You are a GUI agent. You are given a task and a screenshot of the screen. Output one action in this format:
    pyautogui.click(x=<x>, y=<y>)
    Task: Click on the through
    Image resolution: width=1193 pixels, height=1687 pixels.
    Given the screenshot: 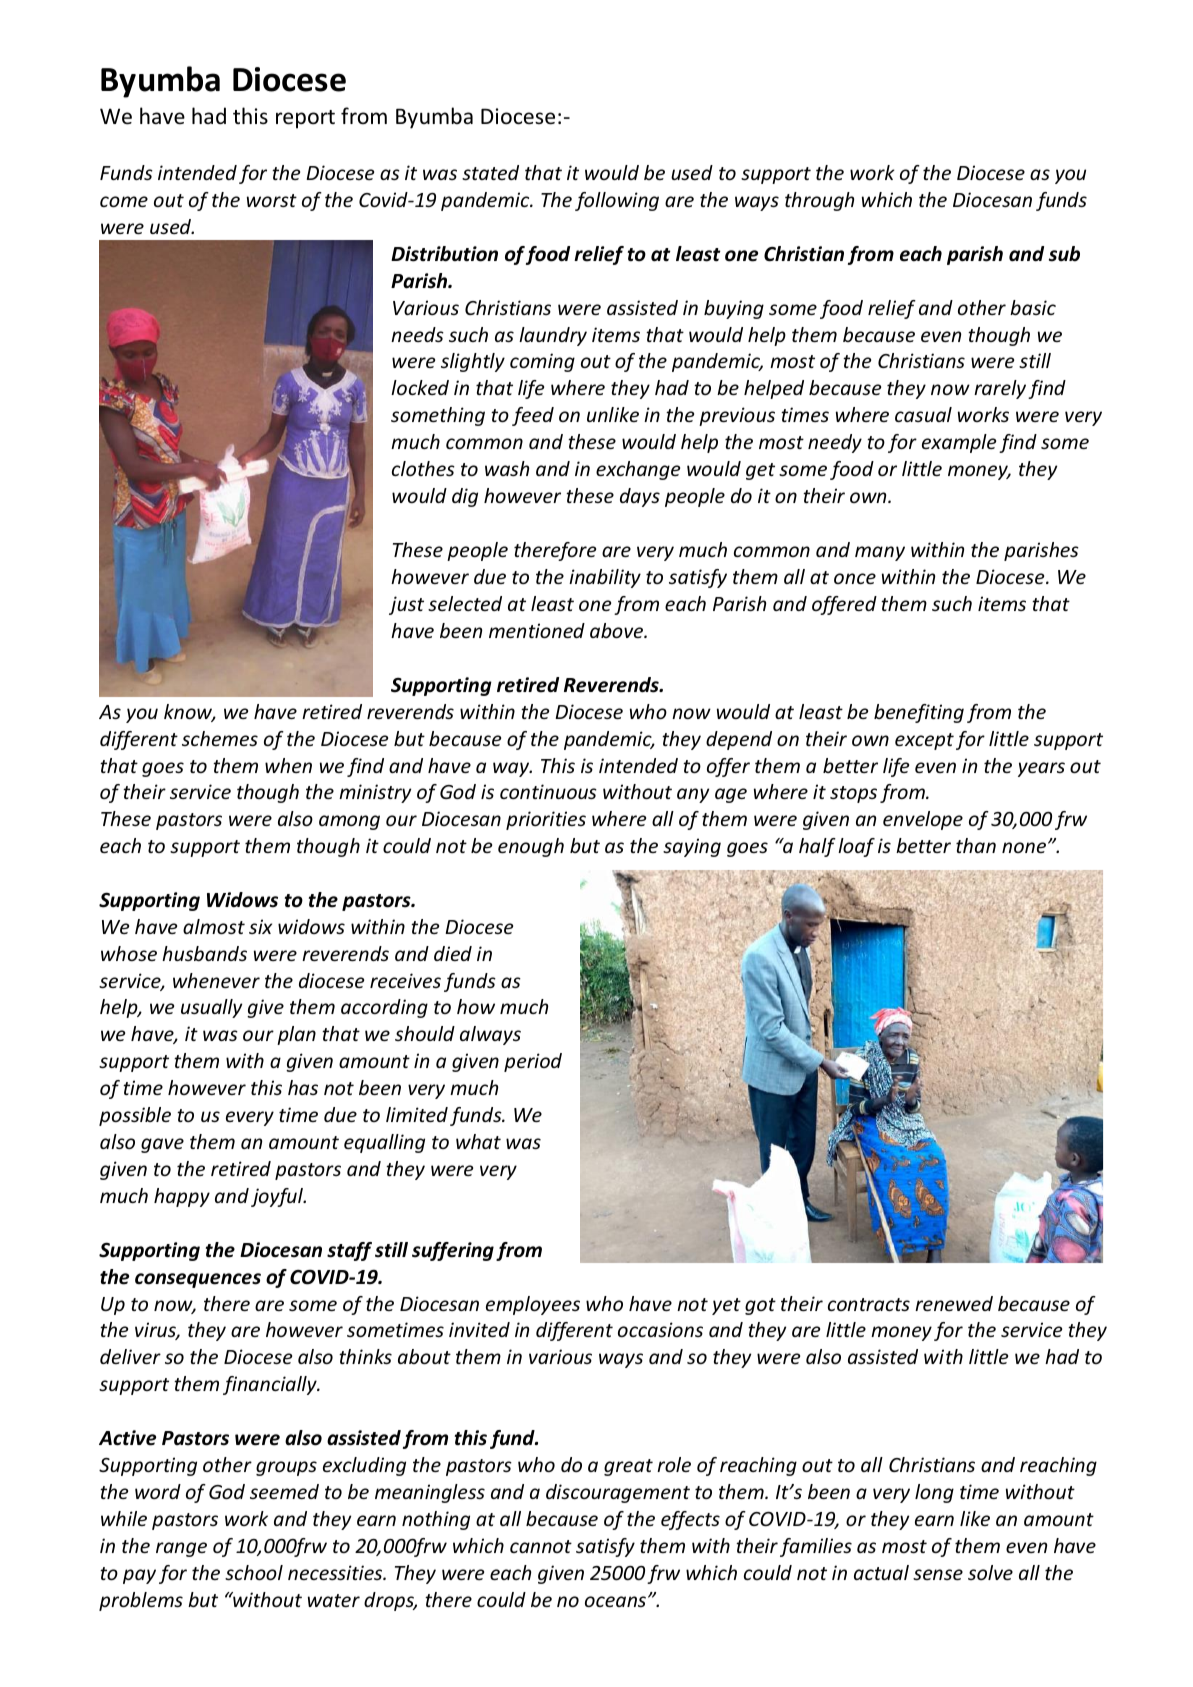 What is the action you would take?
    pyautogui.click(x=819, y=201)
